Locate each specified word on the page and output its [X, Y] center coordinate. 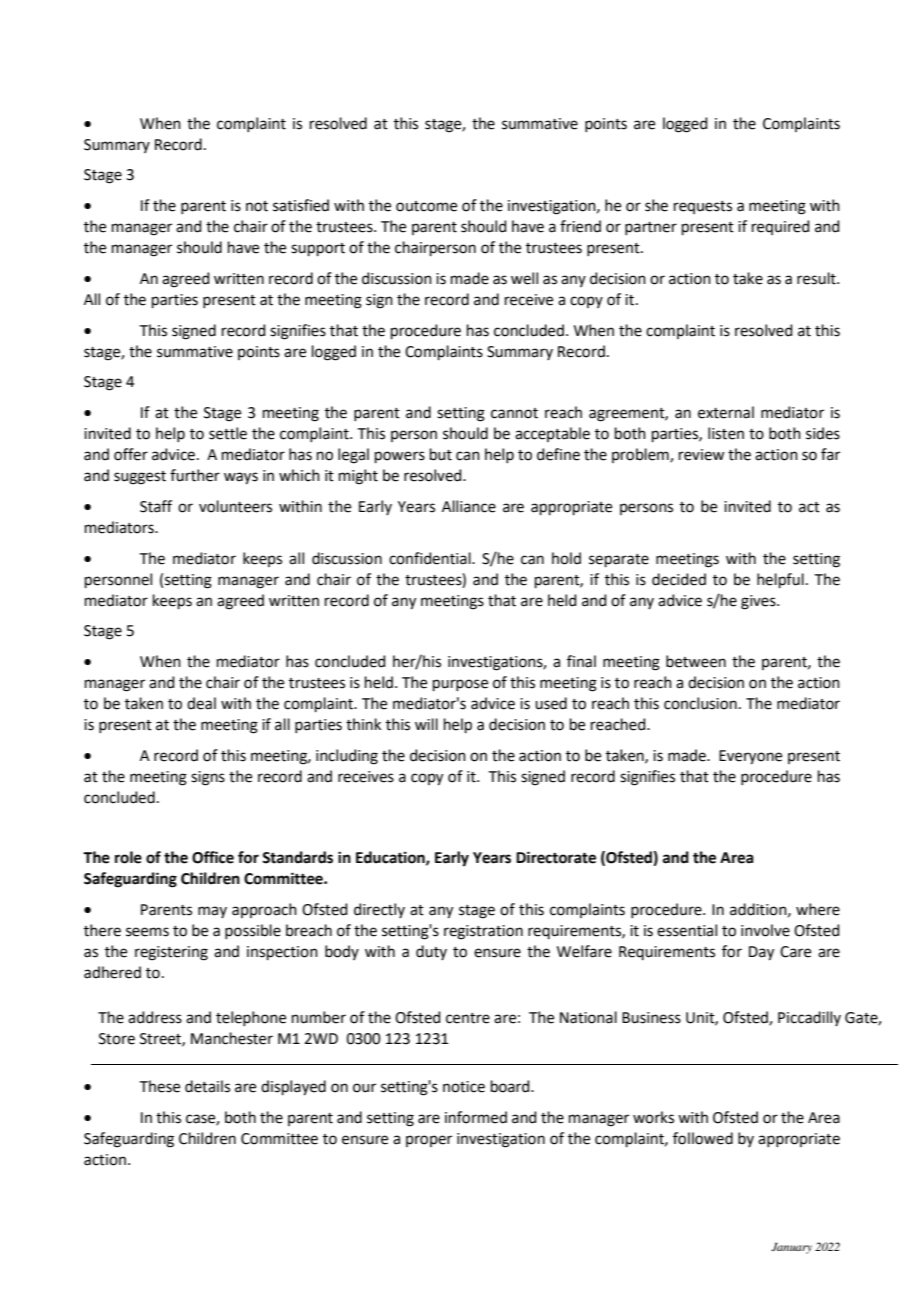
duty [431, 952]
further [195, 475]
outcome [426, 206]
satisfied [301, 205]
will [426, 724]
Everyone [750, 757]
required [781, 227]
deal [201, 703]
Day [761, 953]
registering [171, 953]
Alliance [469, 506]
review [702, 455]
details [207, 1086]
